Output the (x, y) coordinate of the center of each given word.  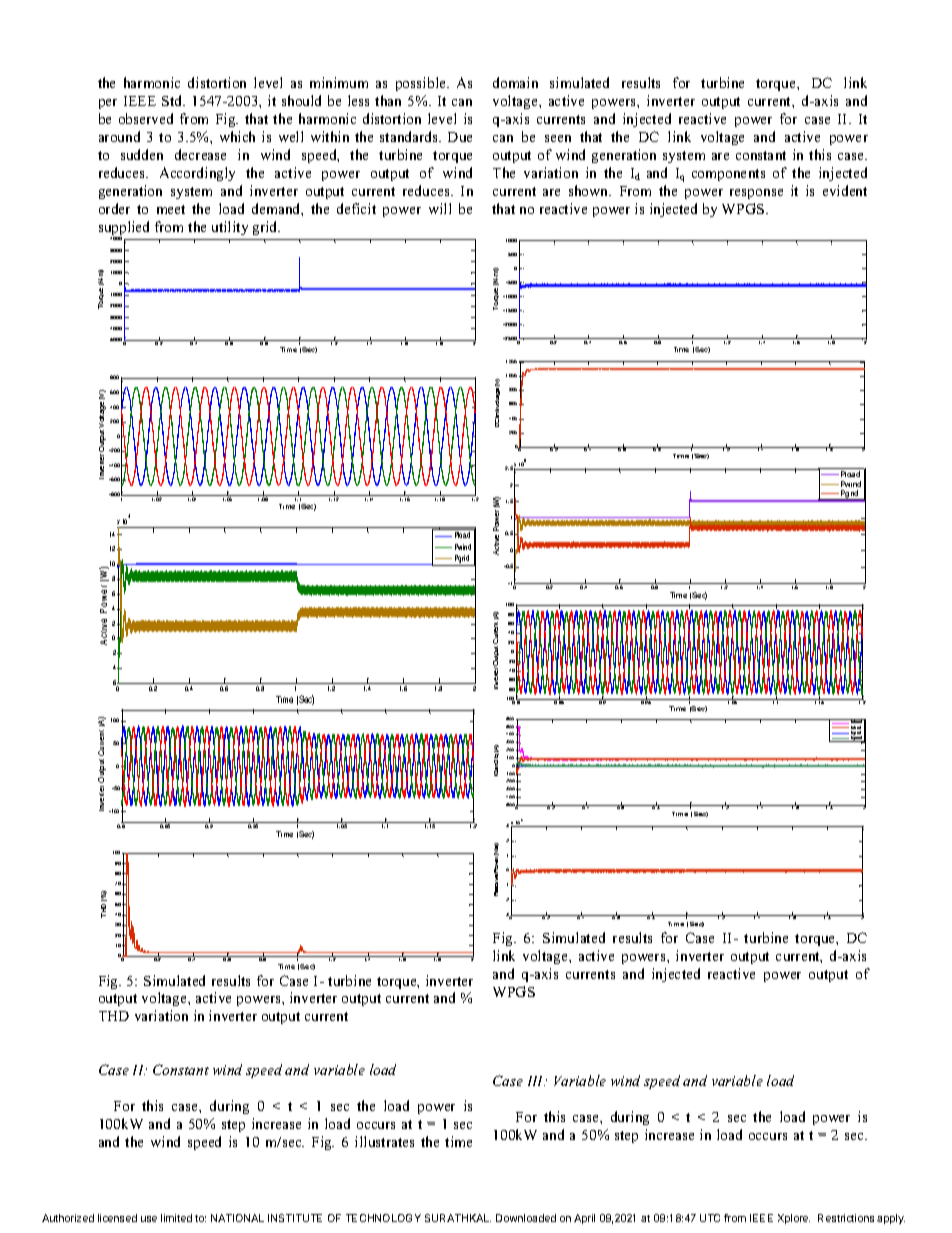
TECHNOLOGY (383, 1218)
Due (460, 137)
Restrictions (846, 1218)
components (728, 175)
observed (146, 118)
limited (176, 1218)
